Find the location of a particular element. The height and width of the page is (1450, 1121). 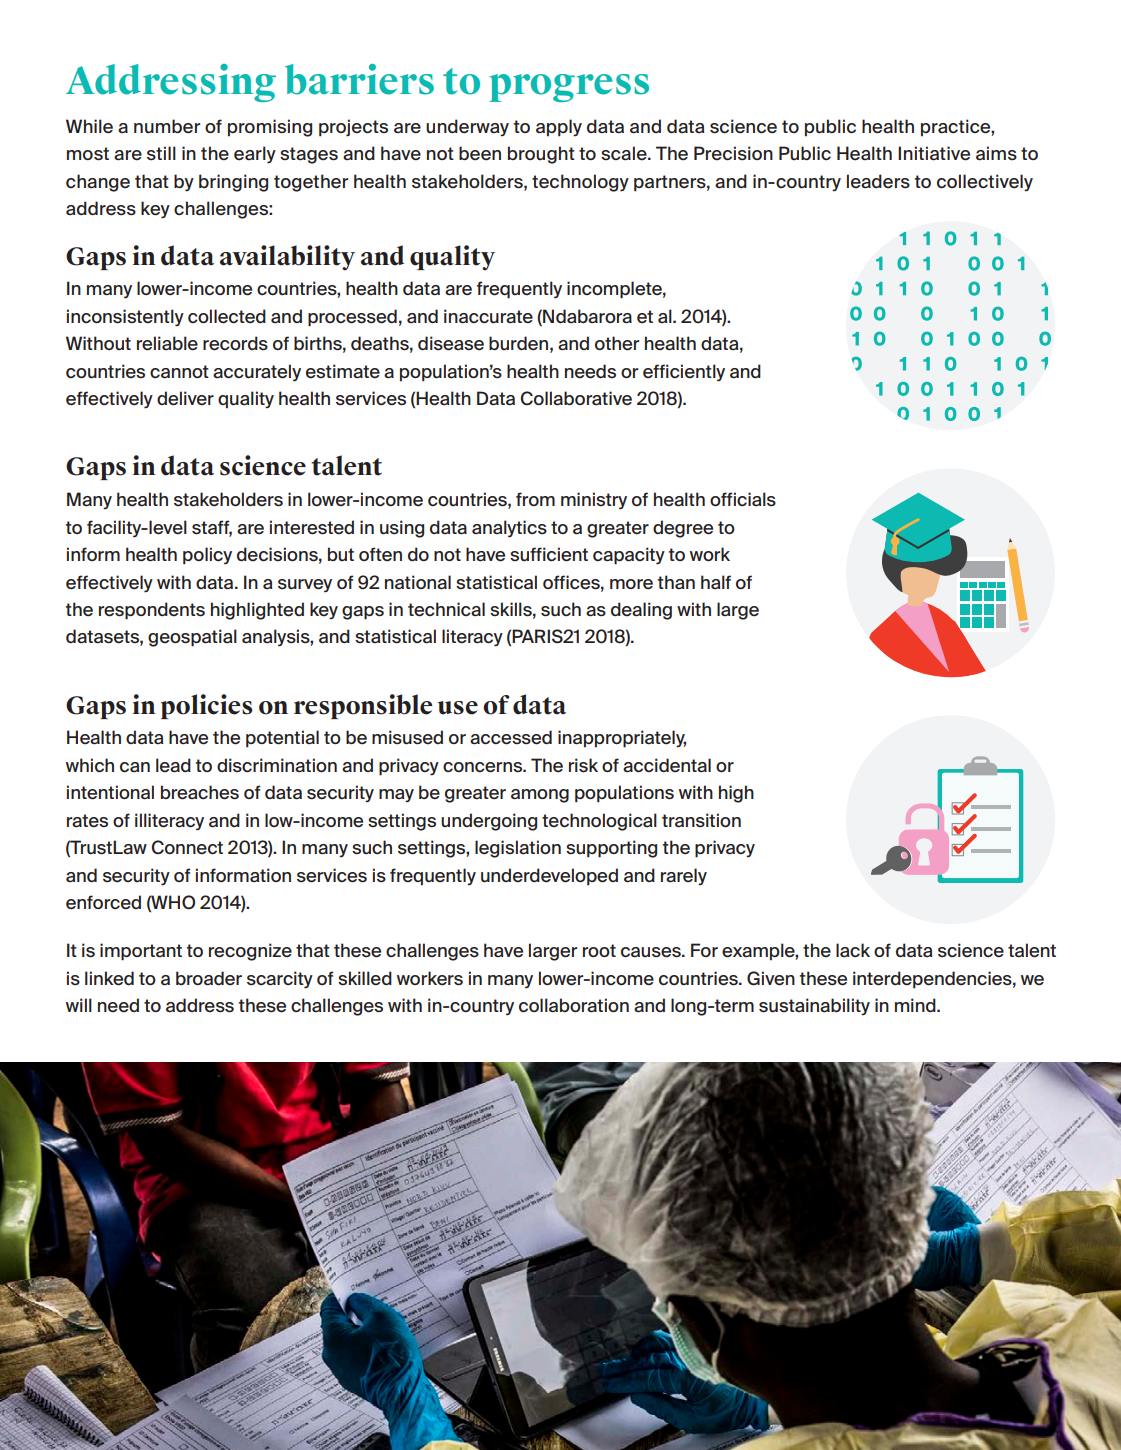

apply is located at coordinates (559, 128).
